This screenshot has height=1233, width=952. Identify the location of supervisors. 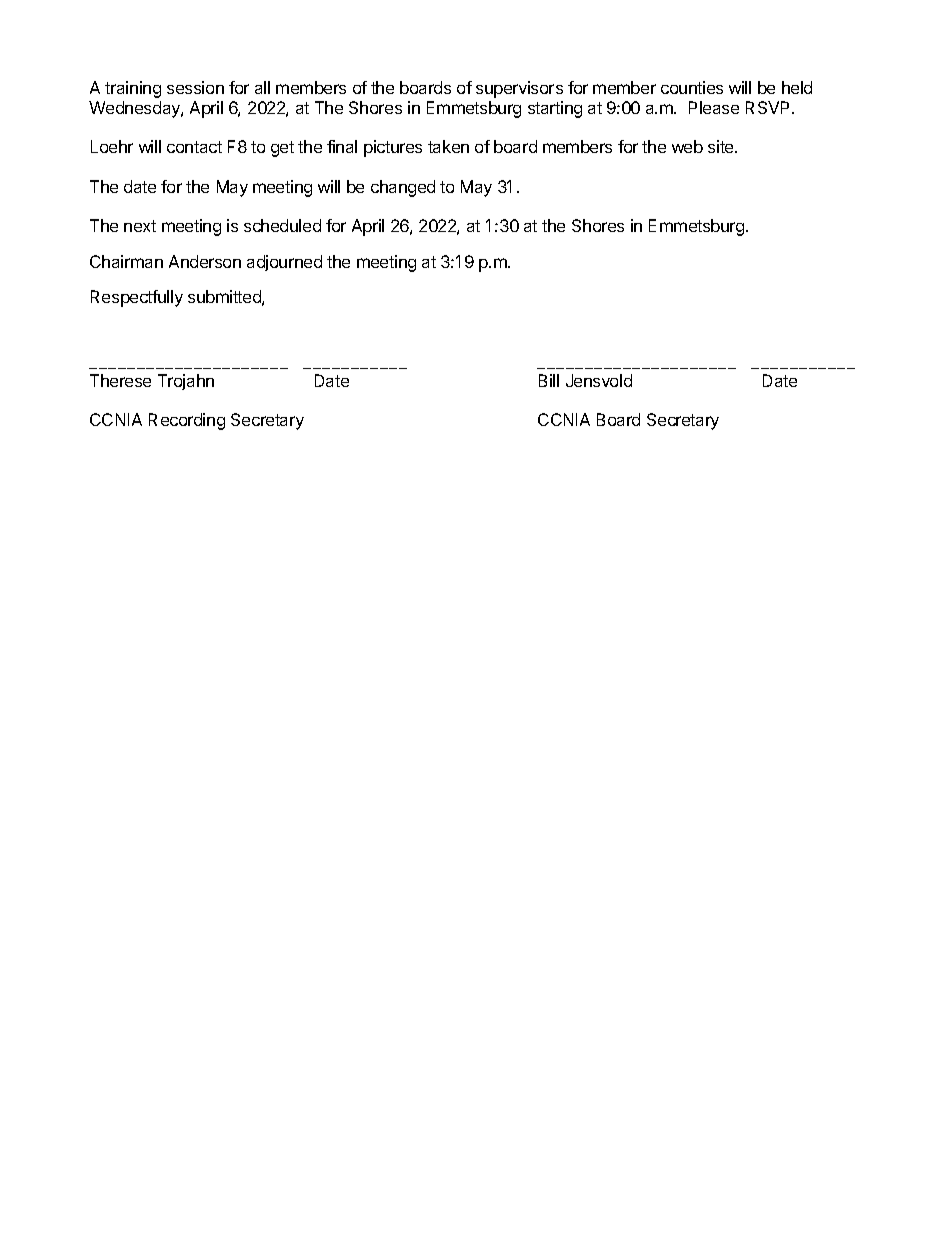
(519, 89).
